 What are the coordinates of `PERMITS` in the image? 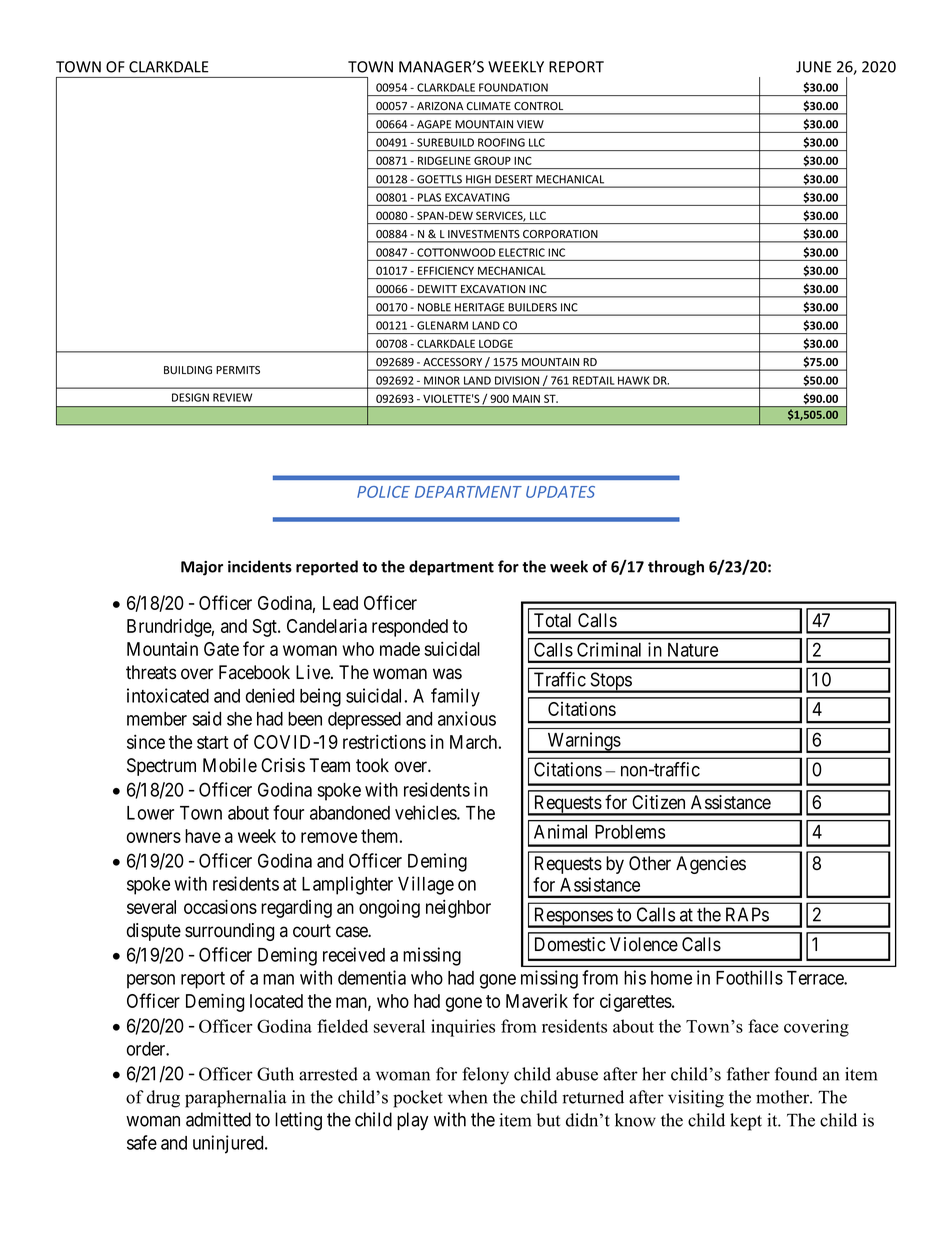 It's located at (238, 370).
